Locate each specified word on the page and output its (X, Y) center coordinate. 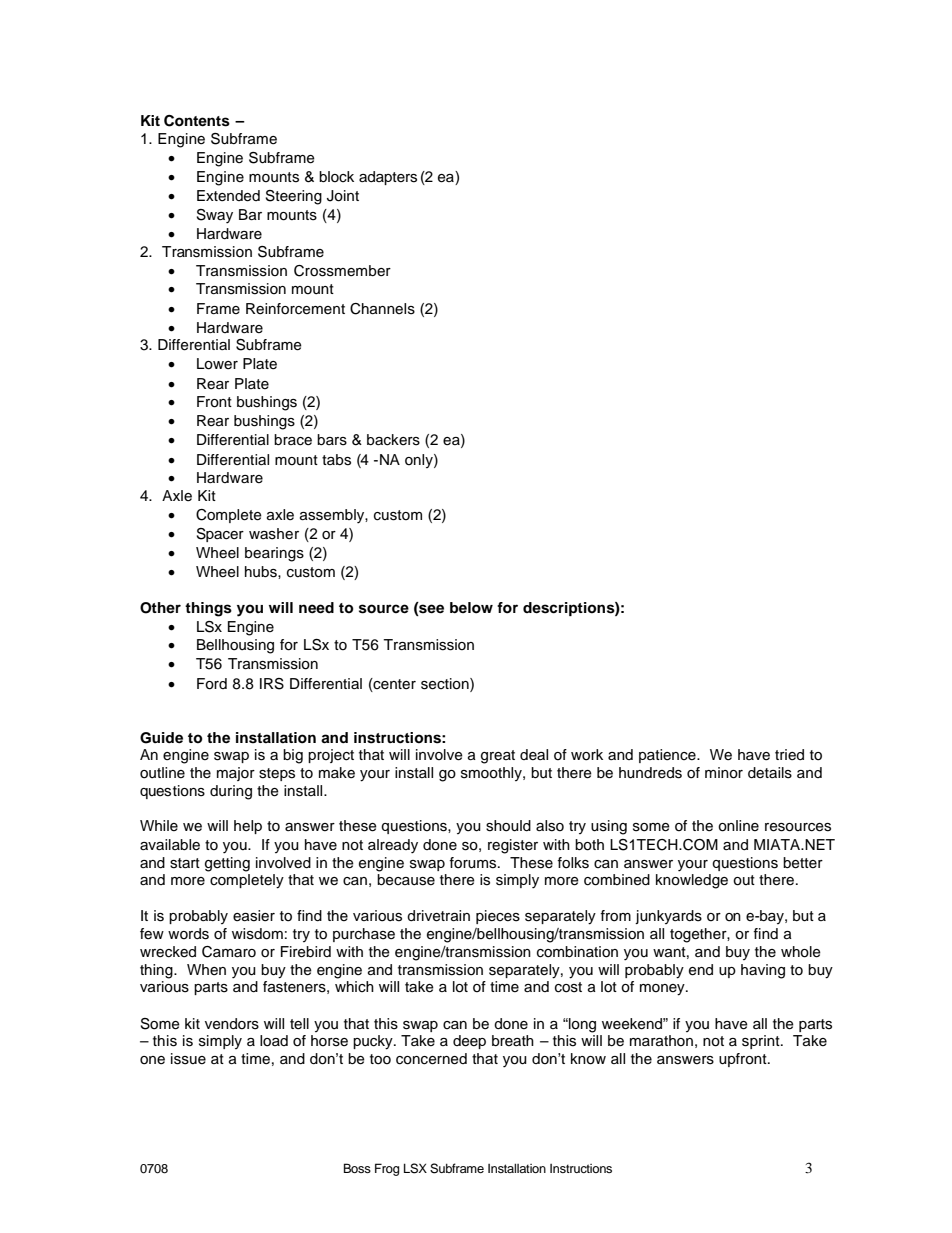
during (231, 792)
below (471, 608)
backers (393, 440)
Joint (343, 196)
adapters (388, 178)
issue (188, 1059)
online (738, 826)
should (508, 826)
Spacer (220, 535)
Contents (197, 121)
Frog (387, 1169)
